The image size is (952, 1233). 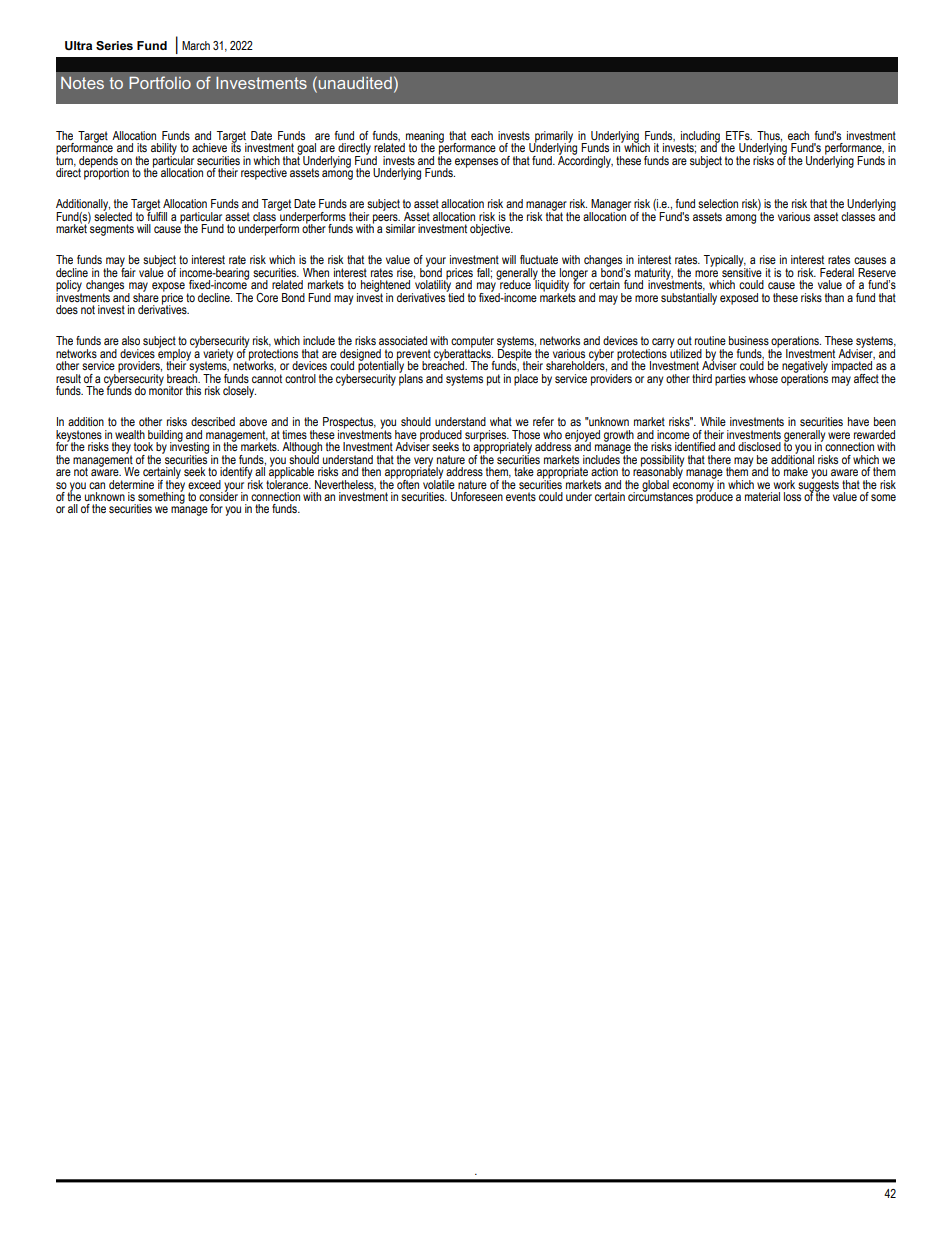 I want to click on make, so click(x=796, y=471).
